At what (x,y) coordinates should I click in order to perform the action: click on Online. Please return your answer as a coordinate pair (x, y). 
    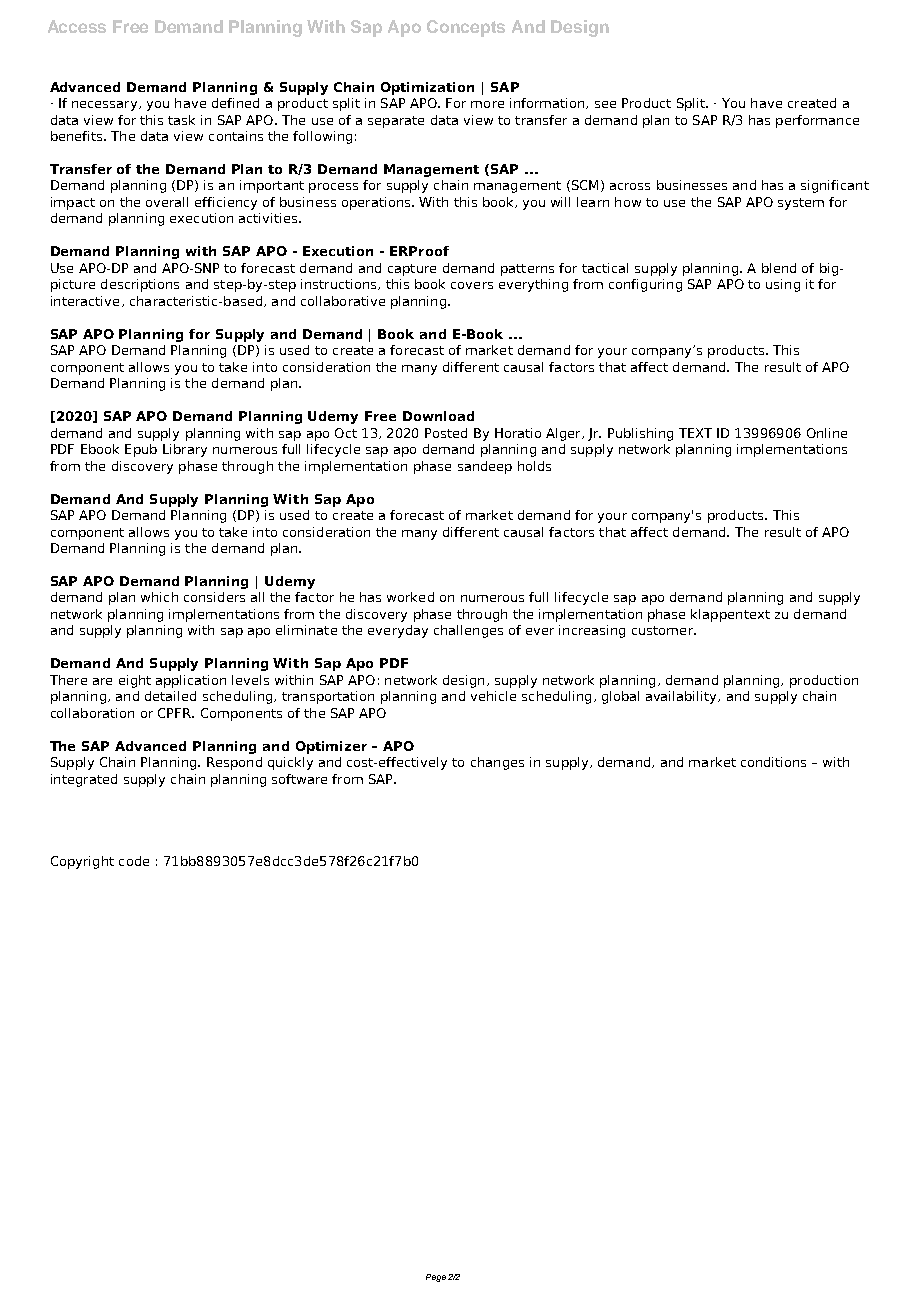
    Looking at the image, I should click on (827, 433).
